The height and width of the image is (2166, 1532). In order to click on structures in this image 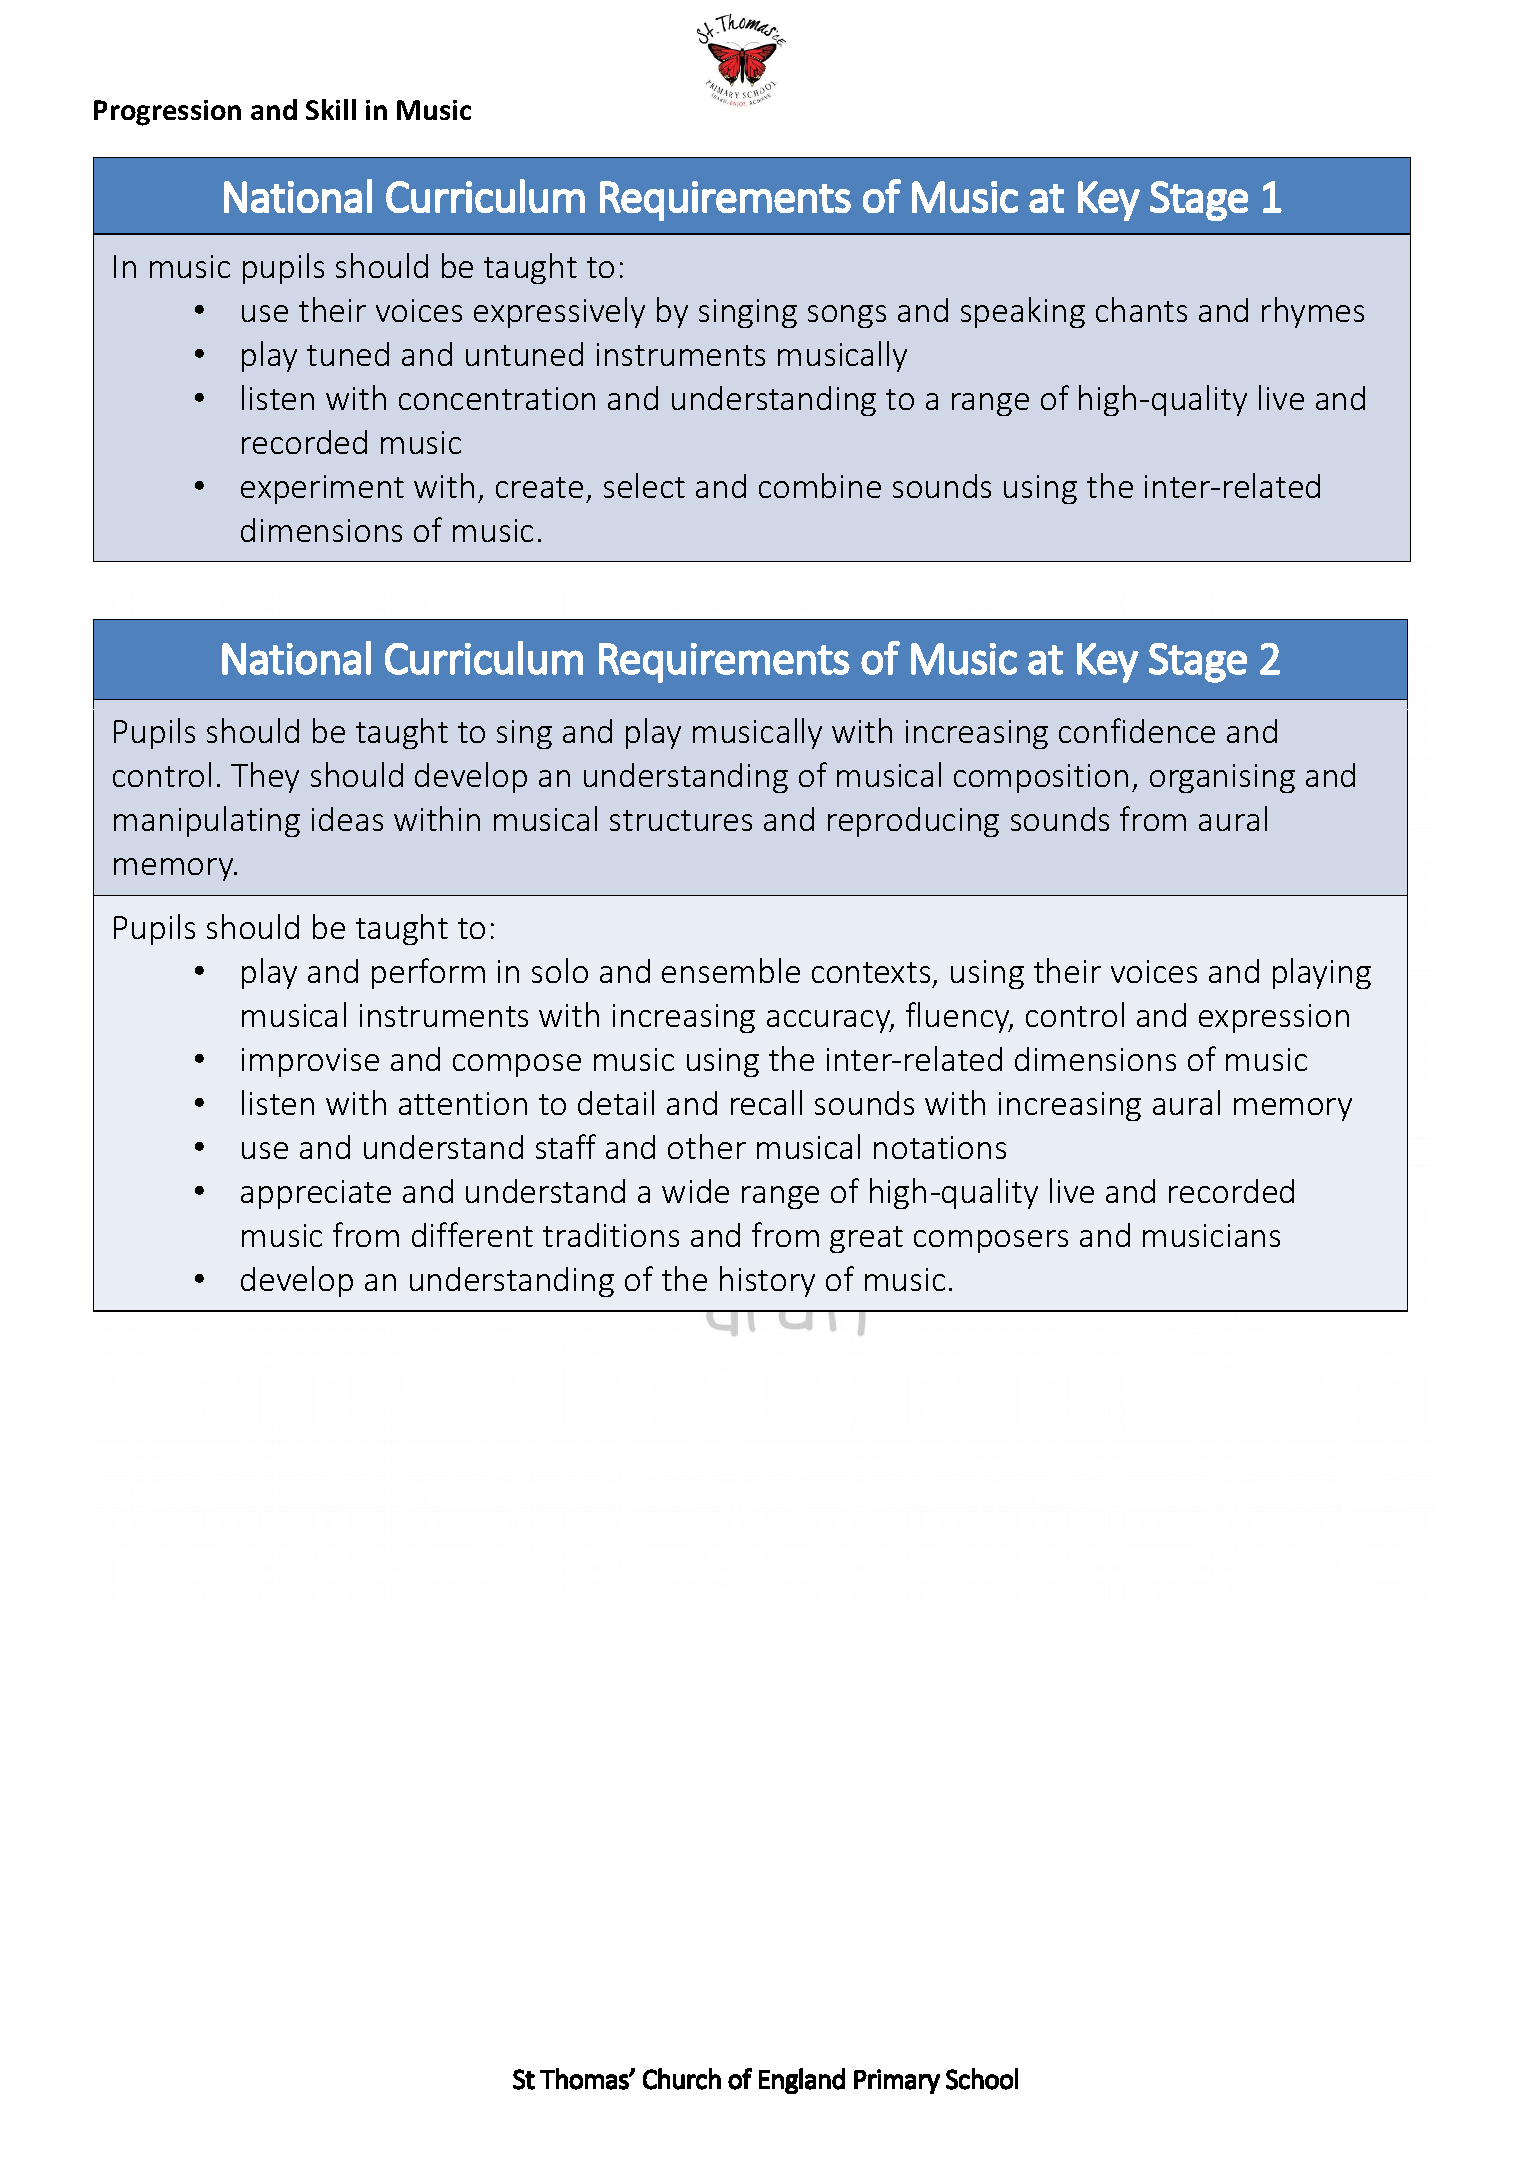, I will do `click(681, 820)`.
